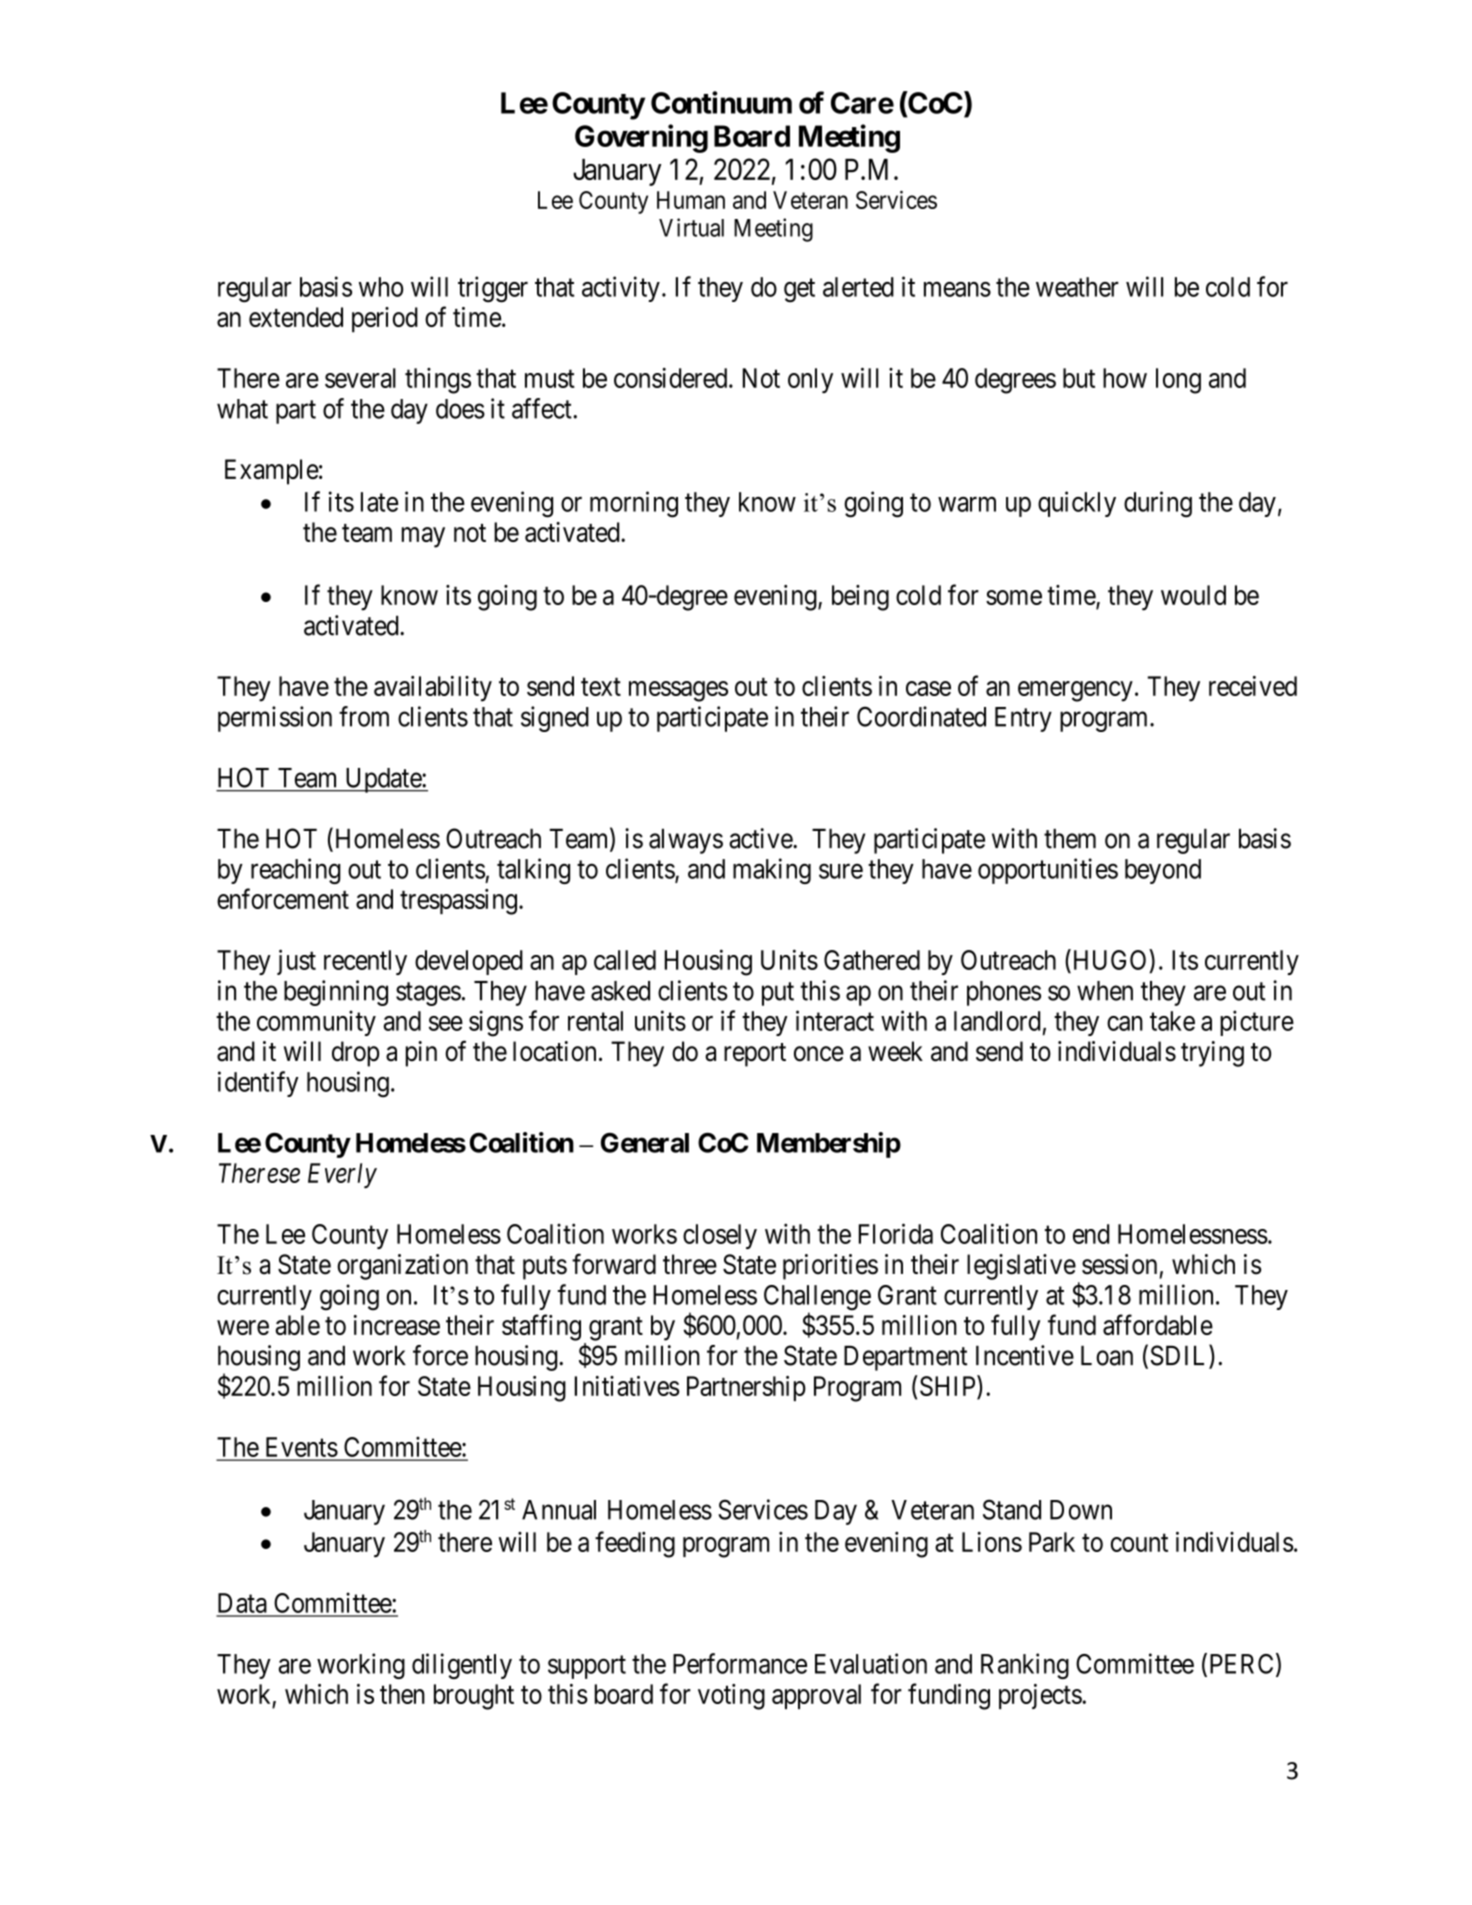  Describe the element at coordinates (402, 1694) in the document. I see `then` at that location.
